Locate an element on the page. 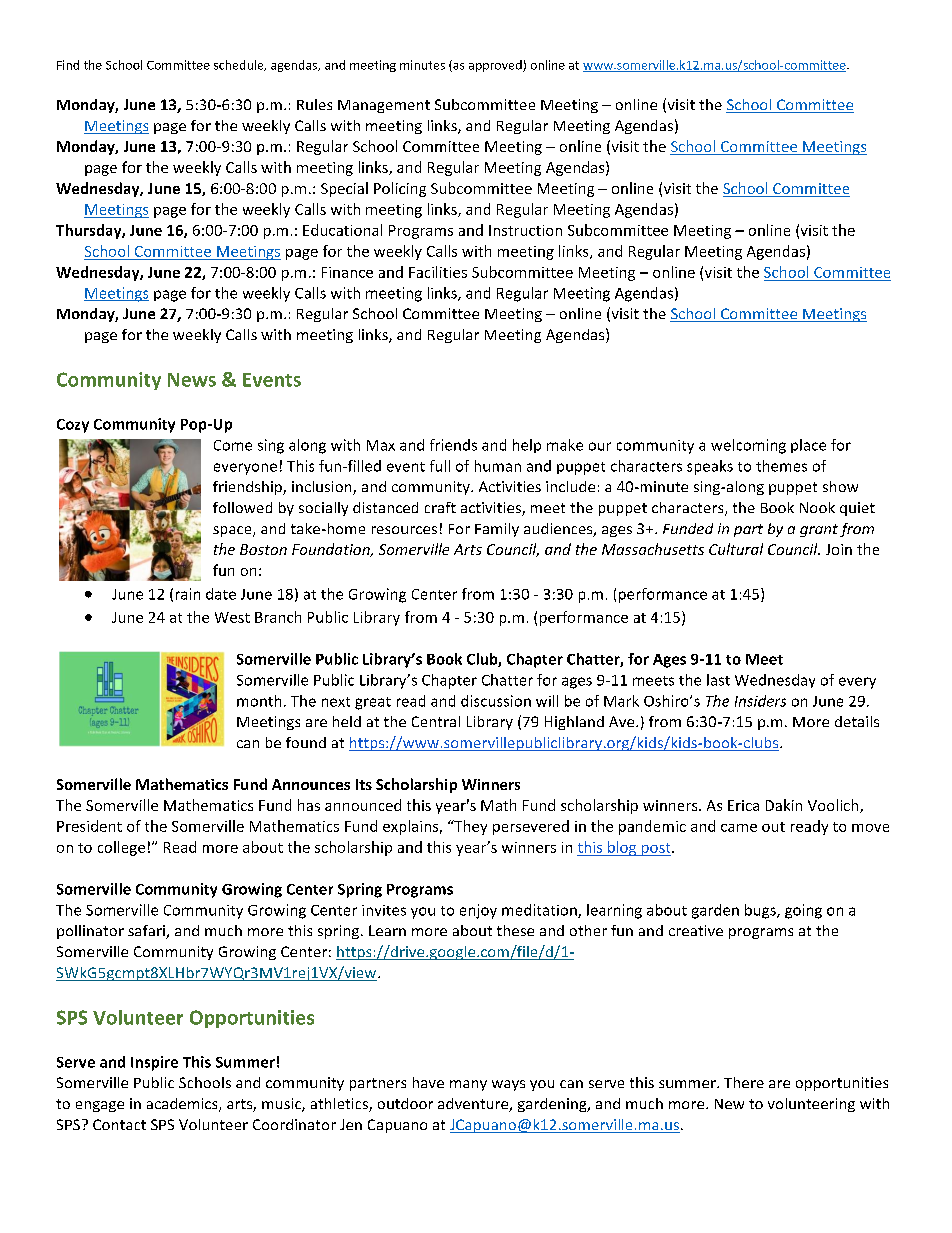 The image size is (952, 1233). rain is located at coordinates (188, 594).
